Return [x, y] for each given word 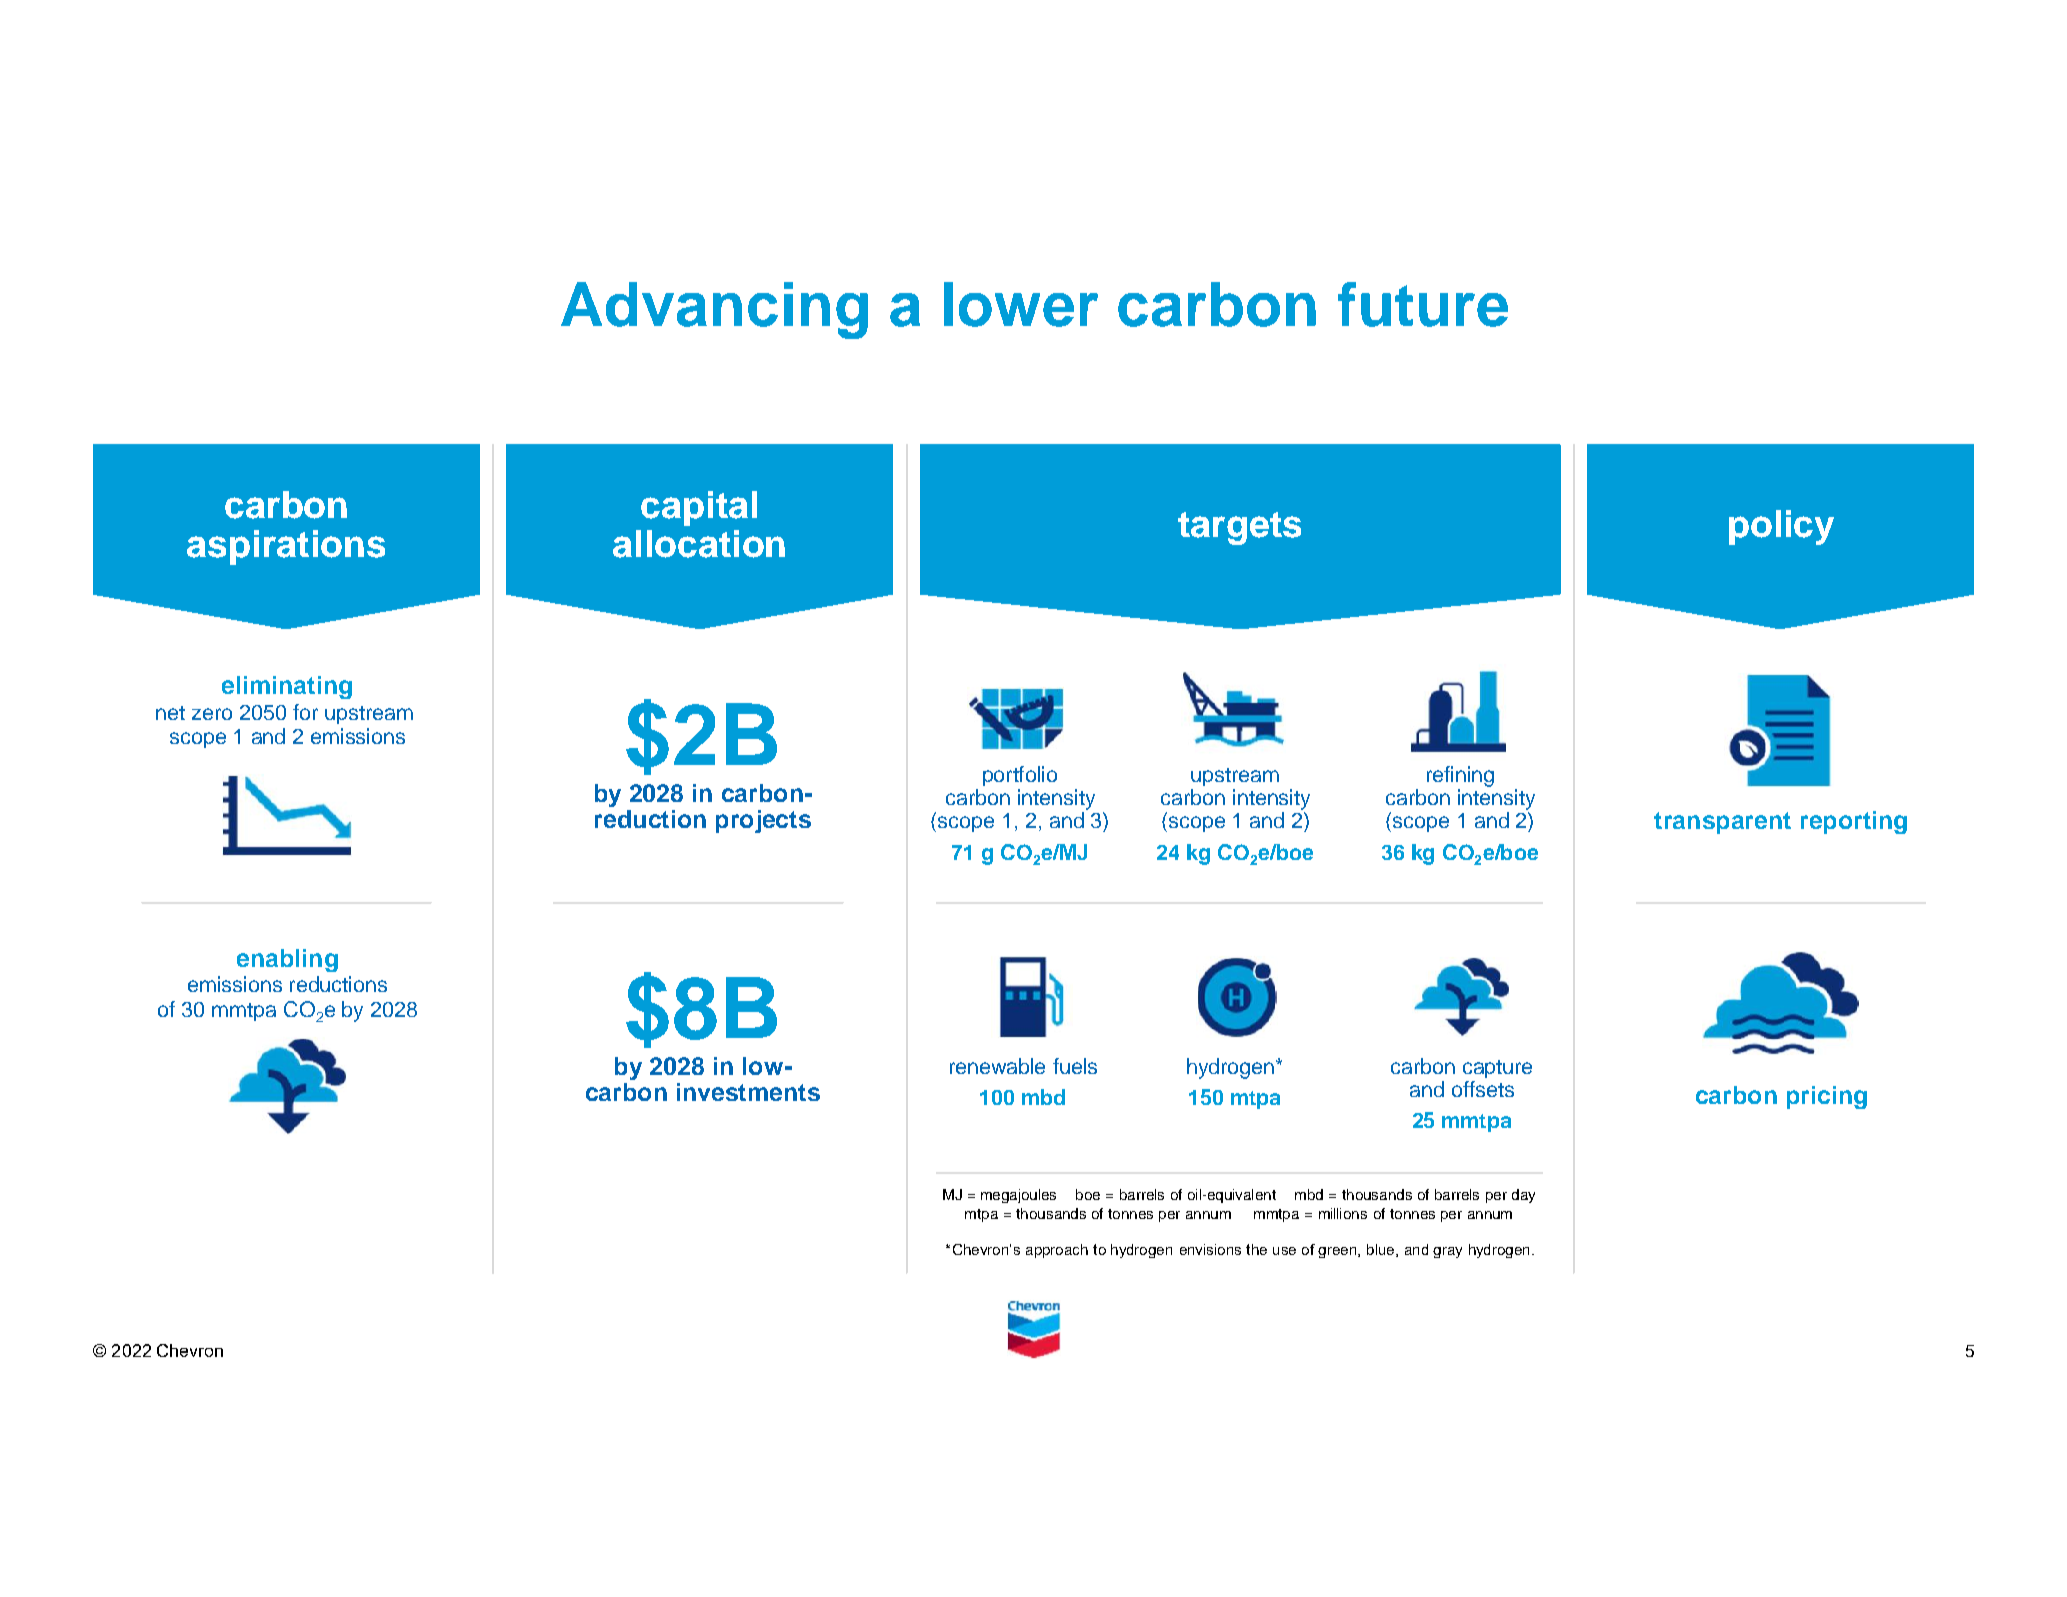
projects [763, 821]
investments [748, 1092]
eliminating [287, 687]
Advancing [714, 310]
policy [1781, 527]
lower [1021, 304]
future [1423, 304]
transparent [1722, 823]
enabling [287, 960]
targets [1239, 528]
